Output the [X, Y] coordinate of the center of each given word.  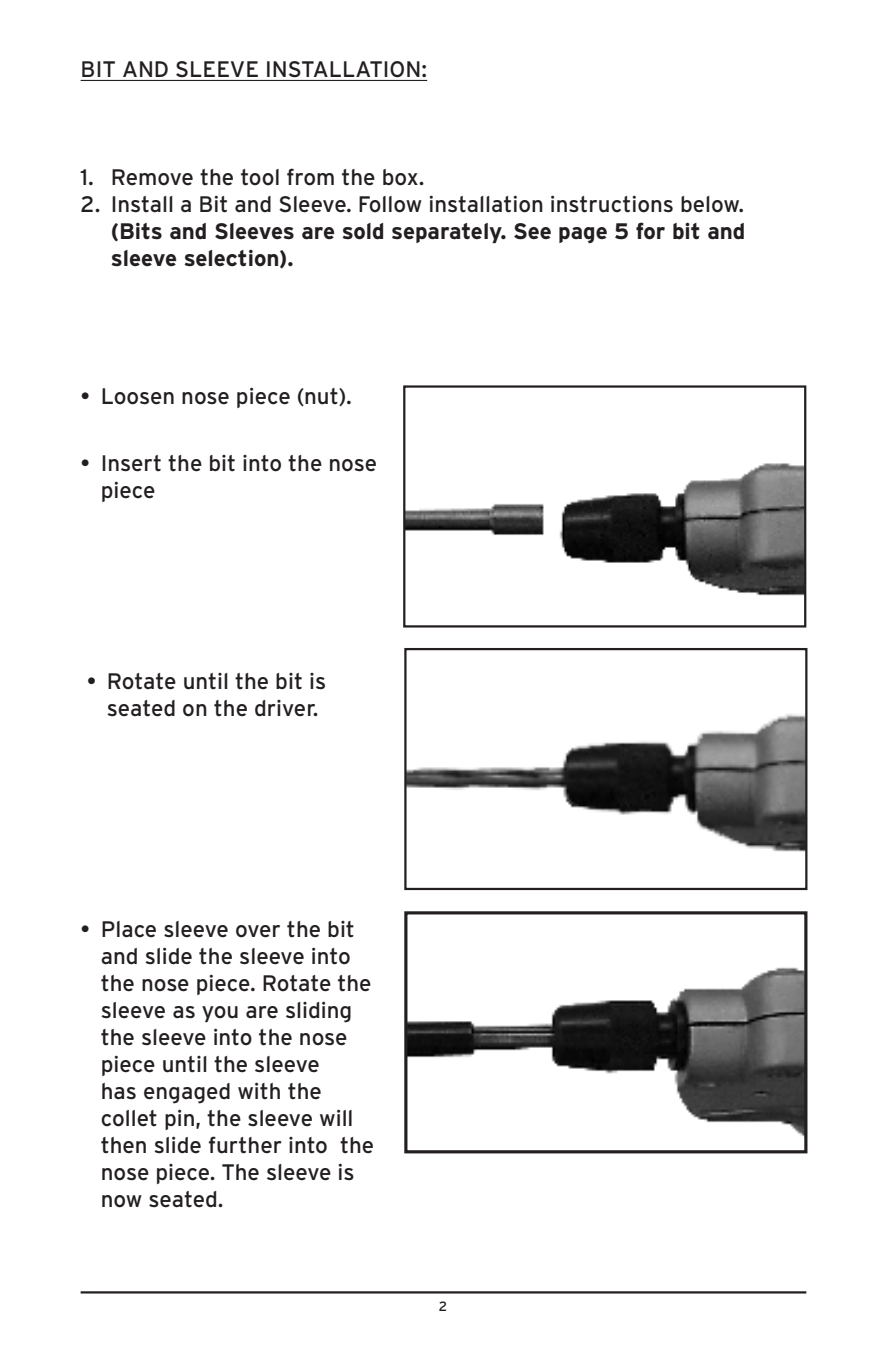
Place [129, 929]
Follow [390, 204]
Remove [152, 177]
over [258, 931]
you [220, 1014]
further [245, 1145]
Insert [131, 463]
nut [321, 397]
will [336, 1117]
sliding [318, 1012]
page [583, 235]
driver [286, 708]
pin [179, 1119]
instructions [612, 204]
